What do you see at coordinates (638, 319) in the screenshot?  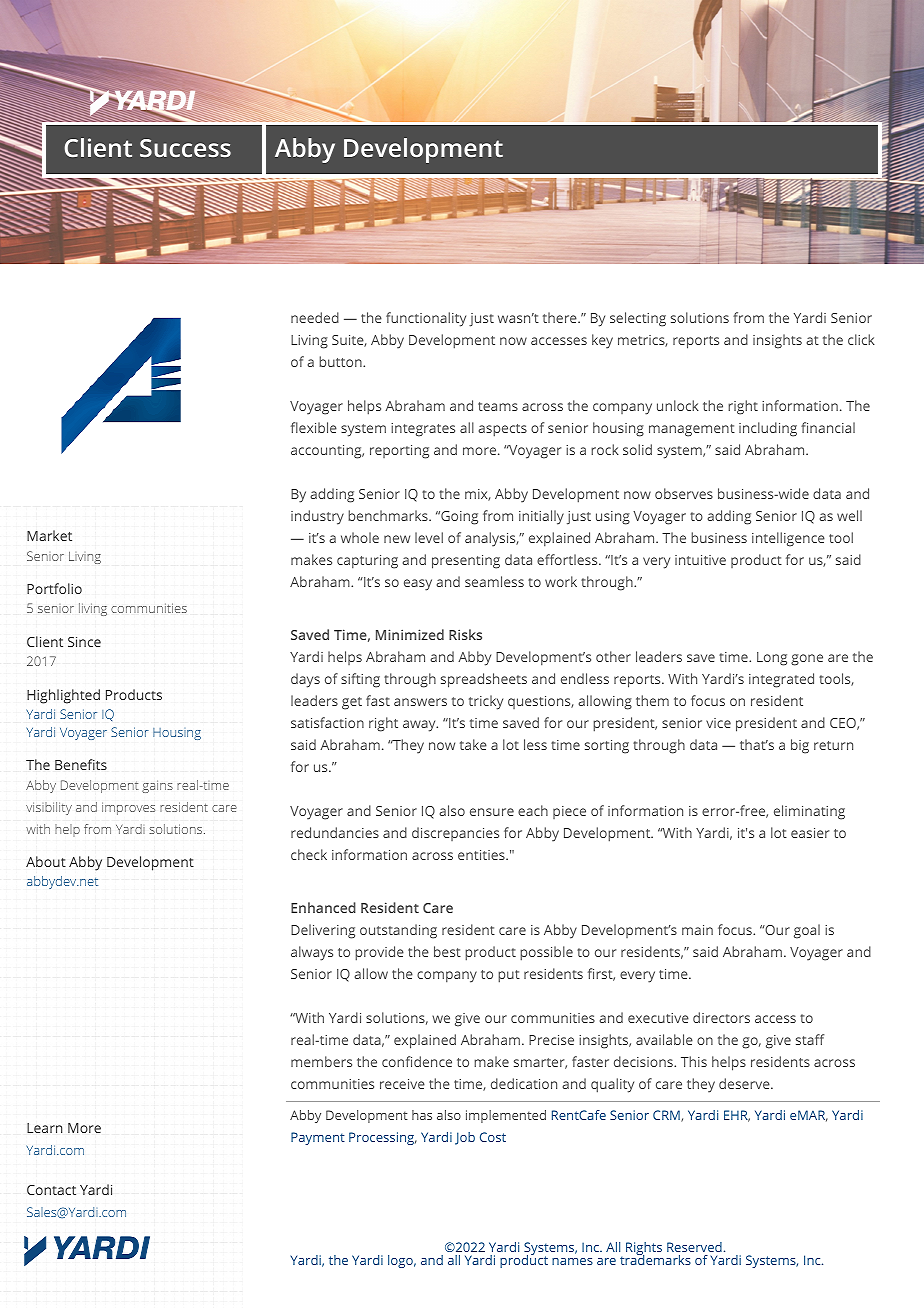 I see `selecting` at bounding box center [638, 319].
